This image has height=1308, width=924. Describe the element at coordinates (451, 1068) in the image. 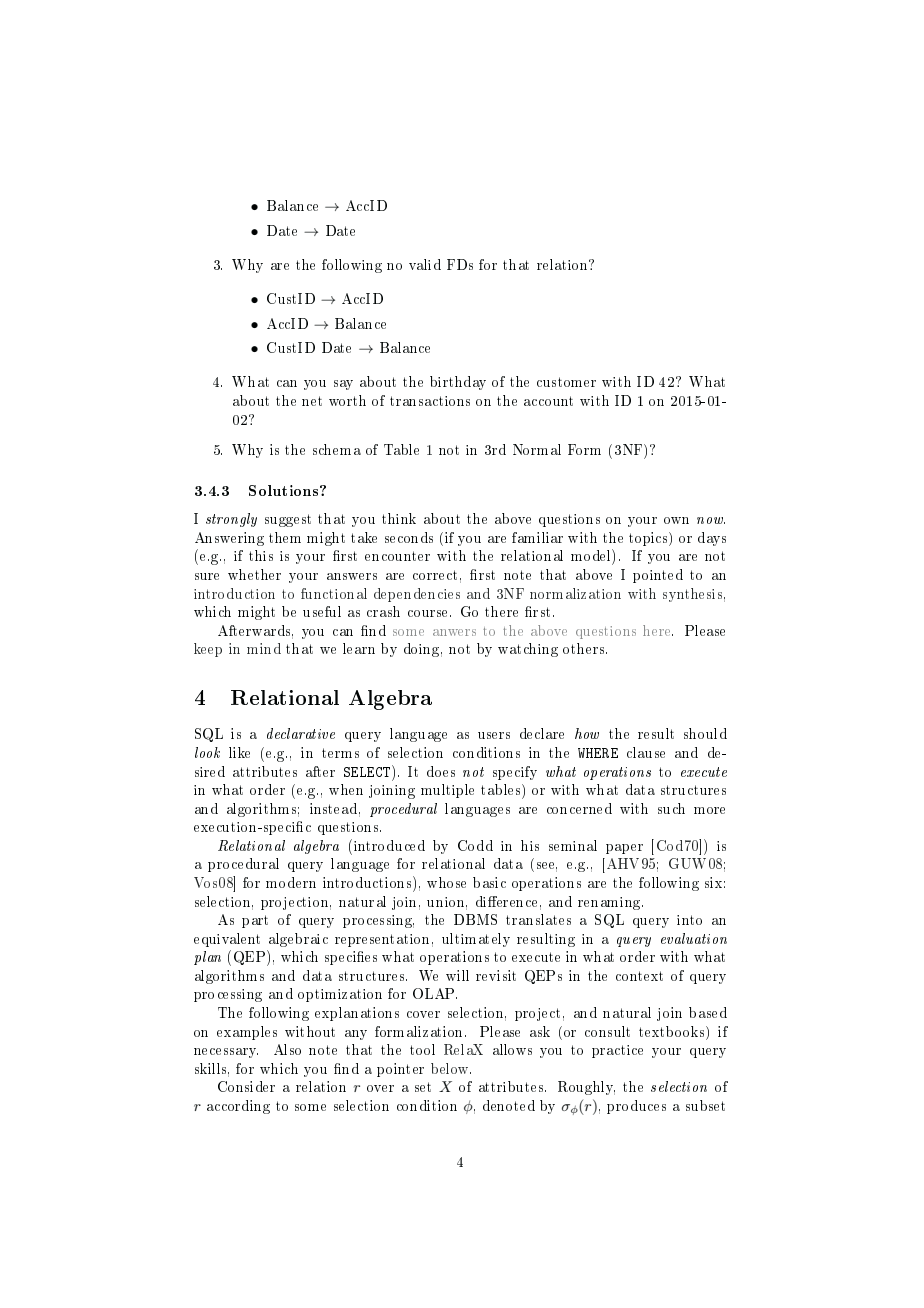

I see `below` at that location.
